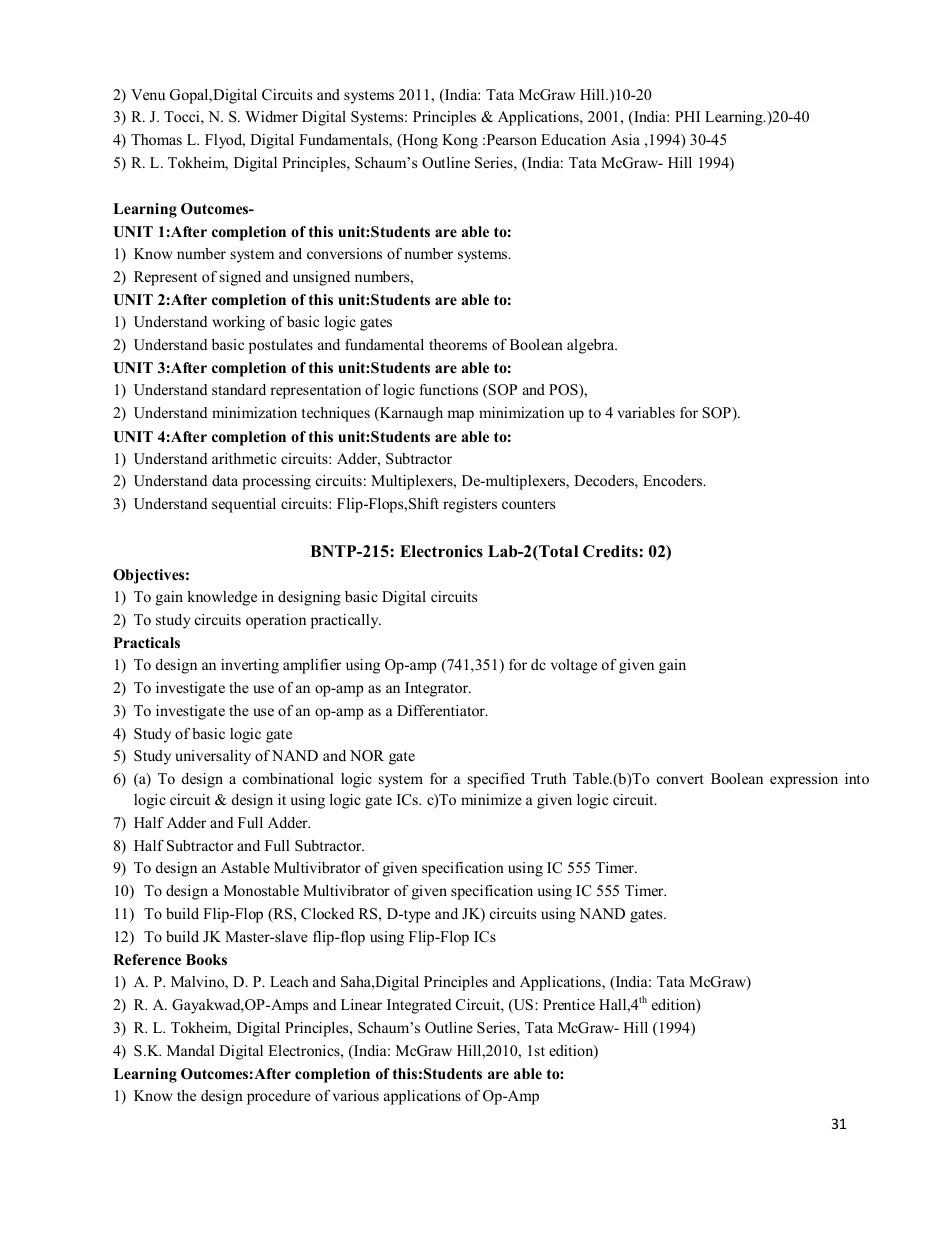  I want to click on Encoders, so click(673, 480).
